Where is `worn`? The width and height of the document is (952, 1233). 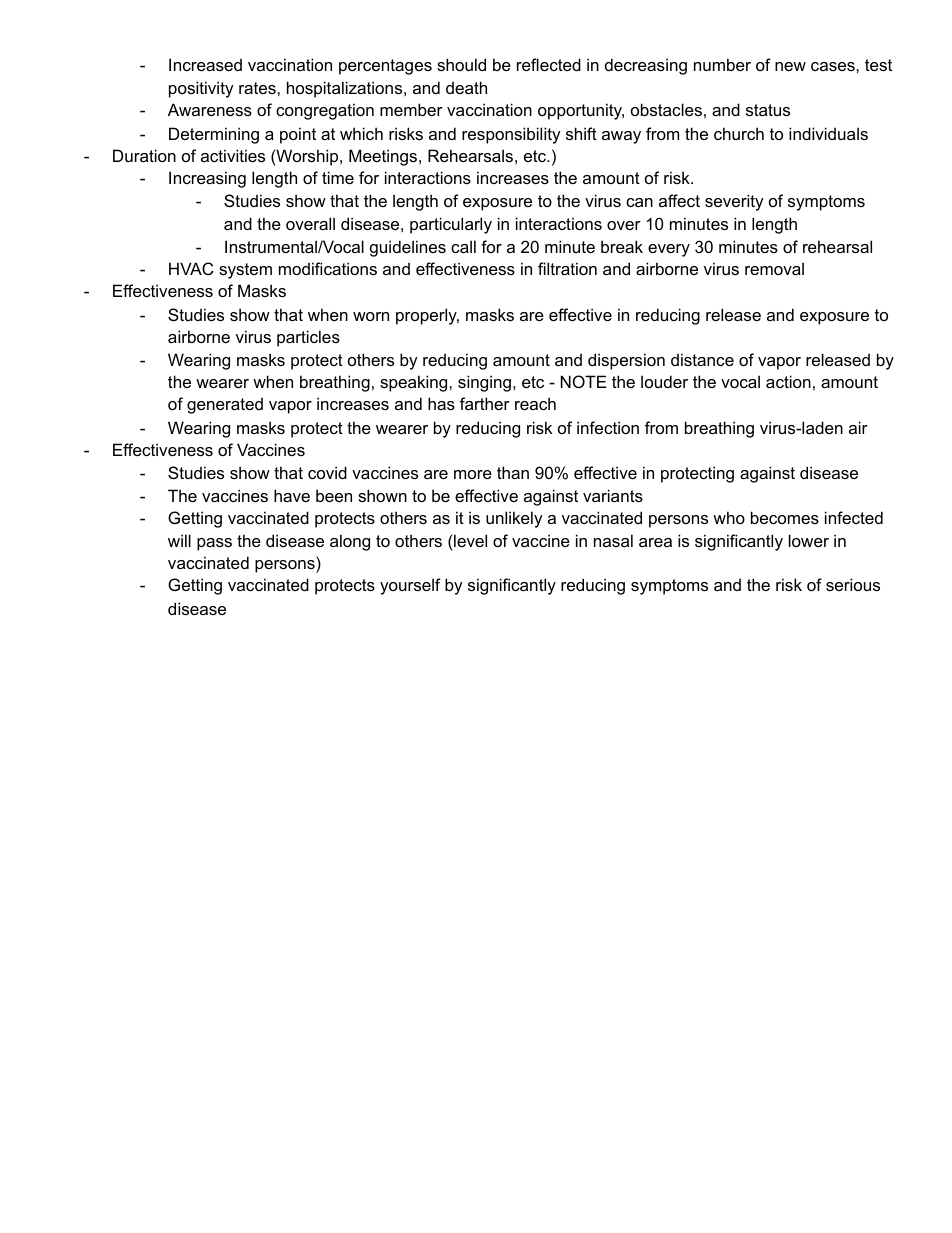
worn is located at coordinates (371, 316).
